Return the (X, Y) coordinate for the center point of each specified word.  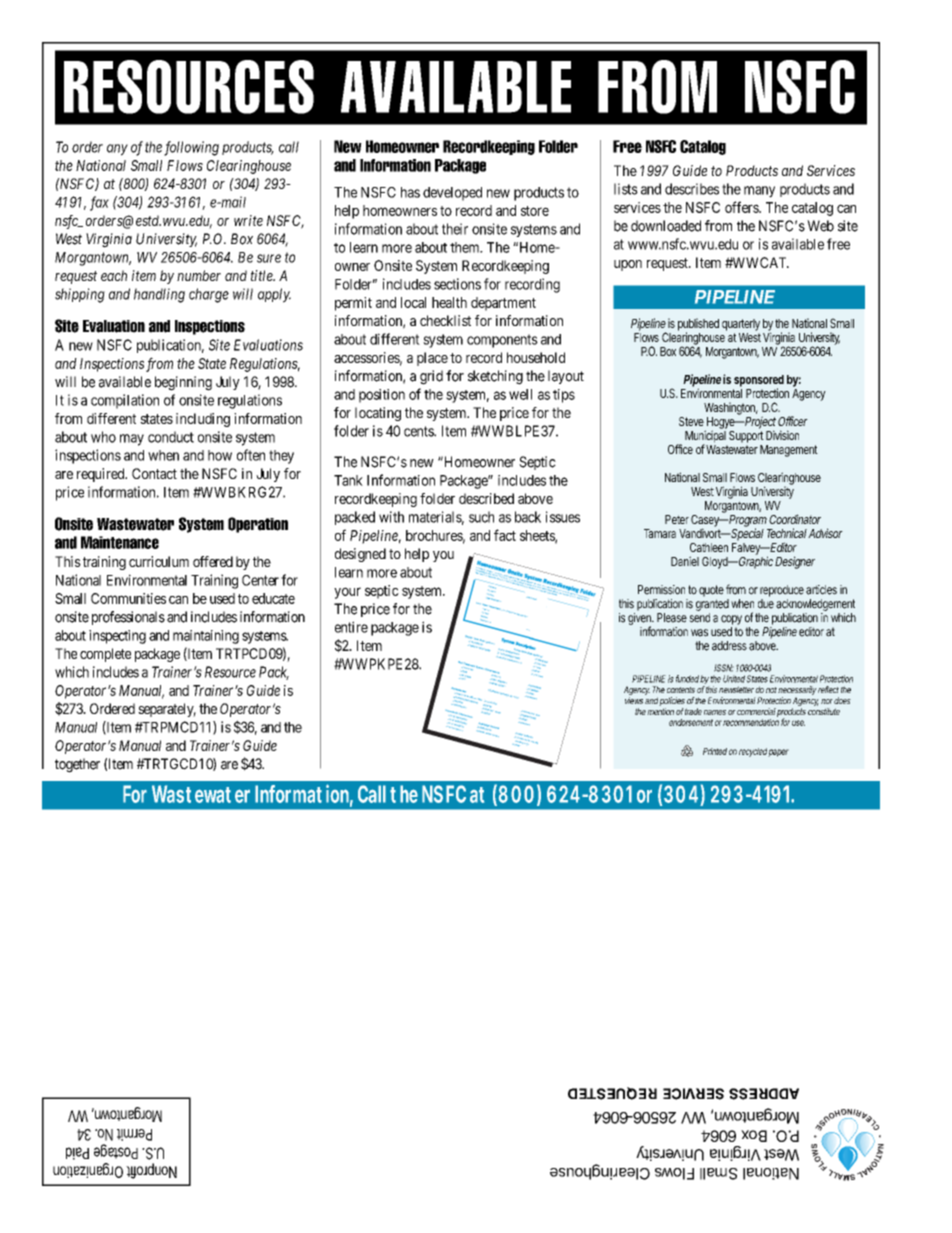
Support (746, 435)
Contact (154, 473)
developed (452, 194)
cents (419, 431)
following (191, 148)
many (759, 192)
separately (167, 710)
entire (351, 627)
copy (731, 620)
